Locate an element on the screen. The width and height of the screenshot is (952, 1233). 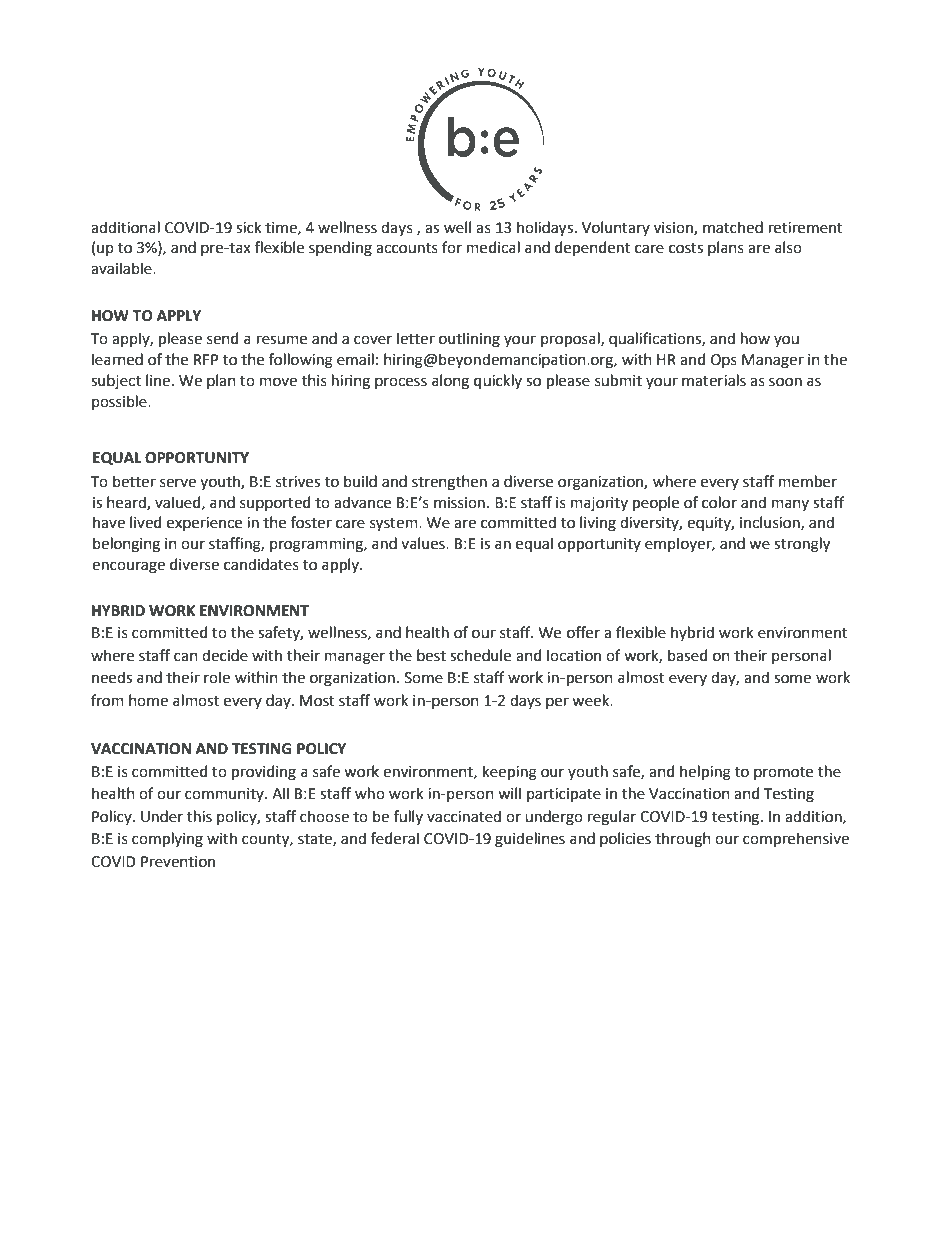
values is located at coordinates (424, 543).
